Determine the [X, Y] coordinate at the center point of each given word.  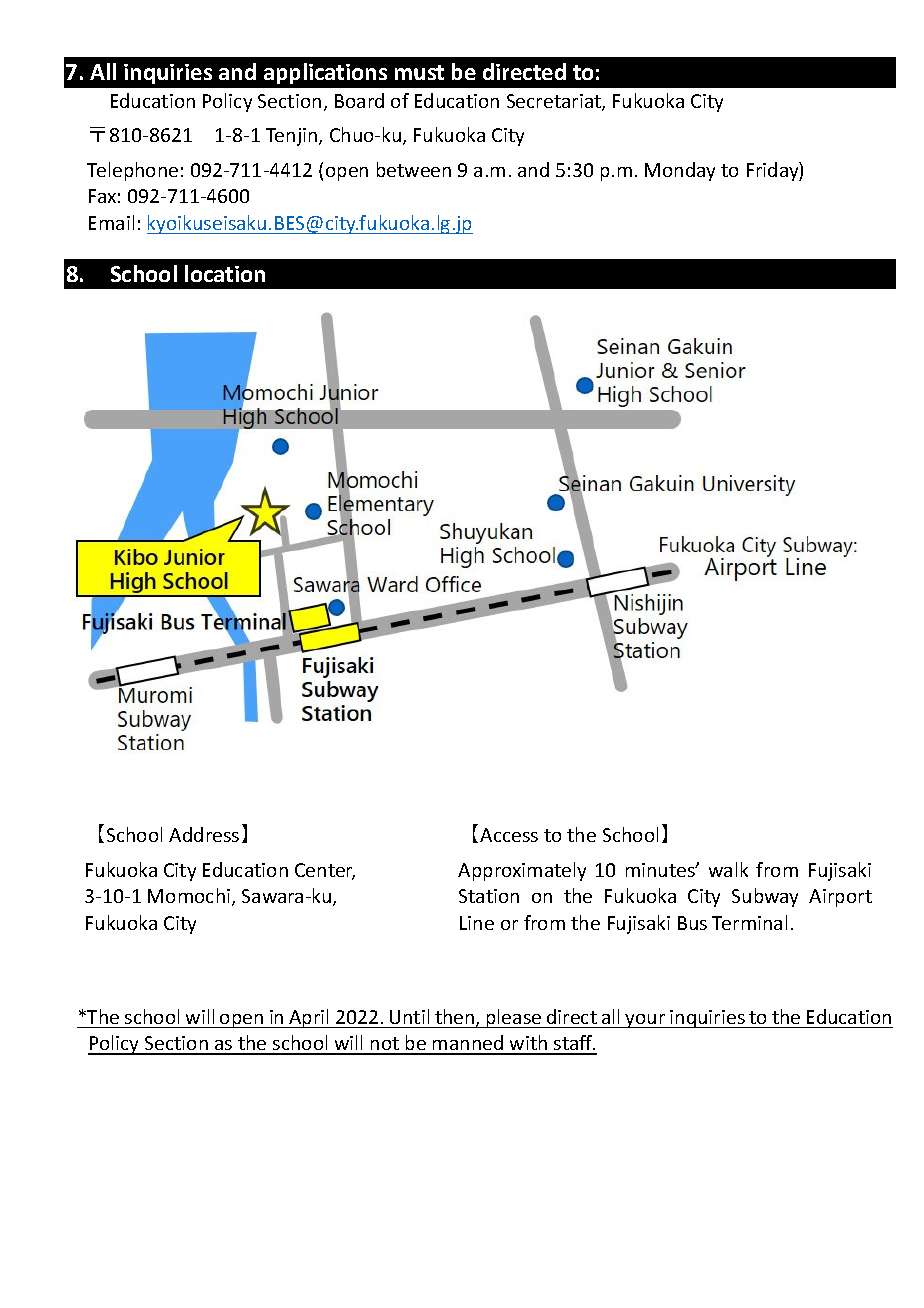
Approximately [522, 871]
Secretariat [555, 102]
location [225, 273]
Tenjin [293, 137]
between [414, 169]
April [309, 1018]
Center [325, 871]
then [456, 1018]
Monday [680, 171]
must [419, 72]
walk [728, 869]
